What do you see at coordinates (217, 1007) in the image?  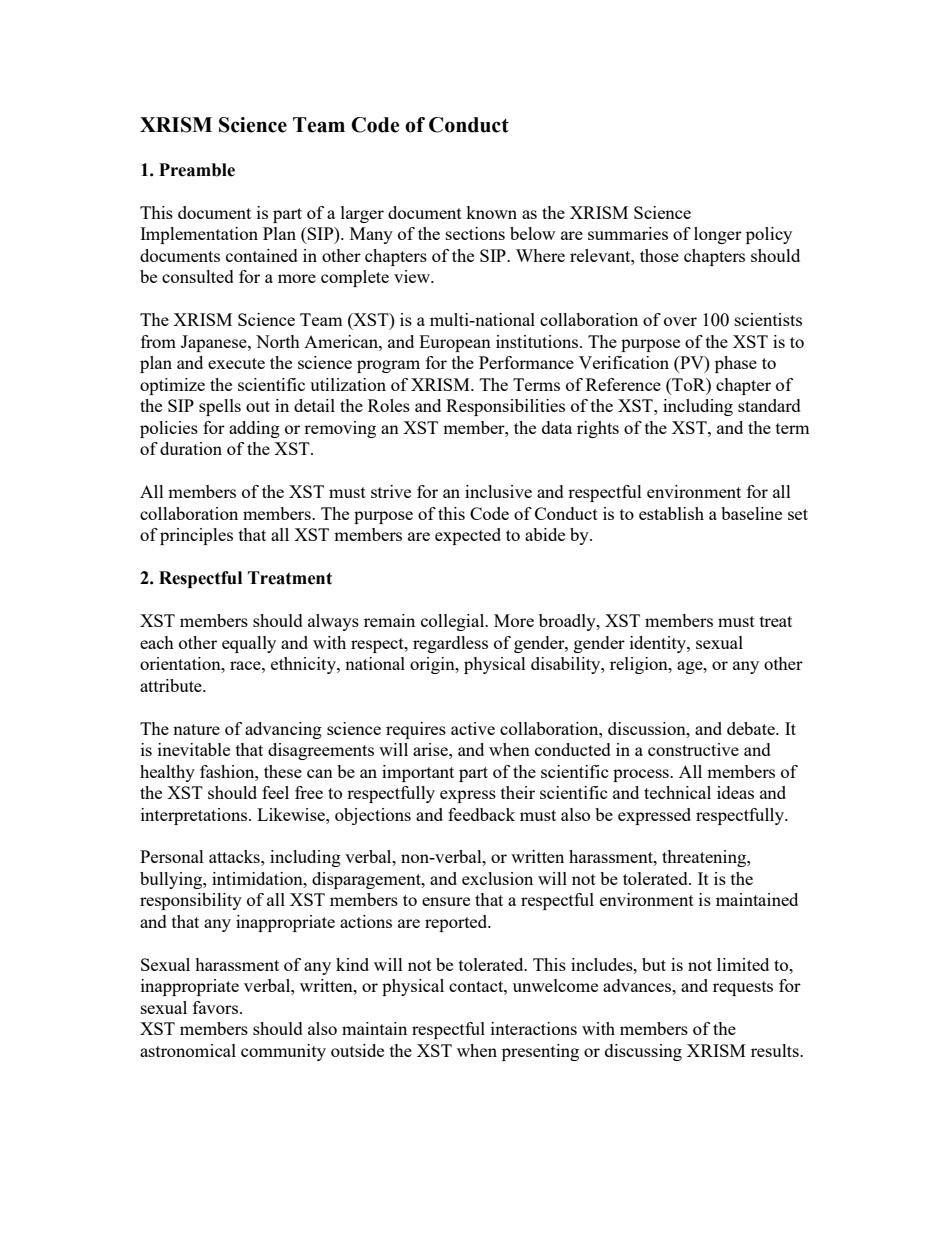 I see `favors` at bounding box center [217, 1007].
